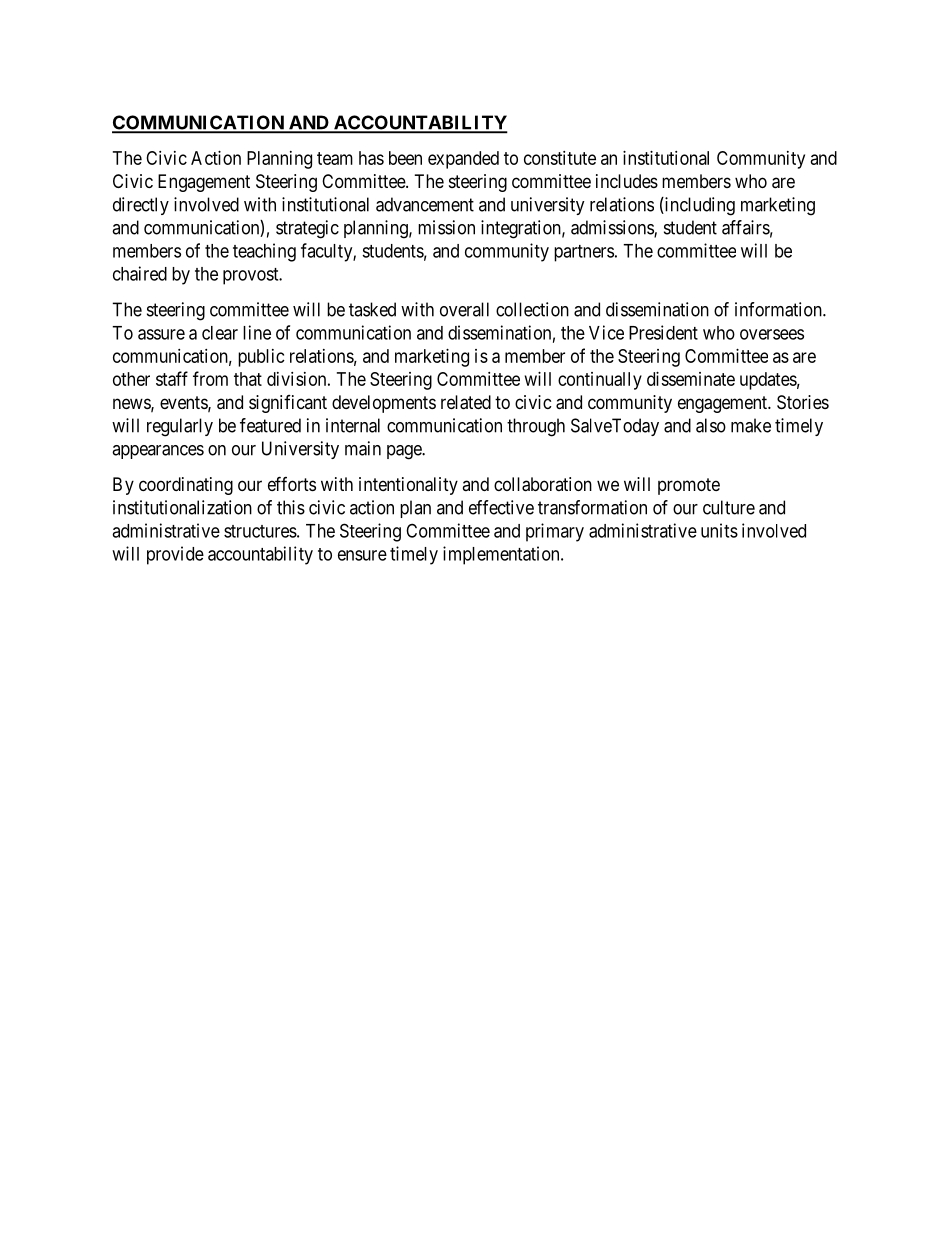  What do you see at coordinates (405, 452) in the image?
I see `page` at bounding box center [405, 452].
